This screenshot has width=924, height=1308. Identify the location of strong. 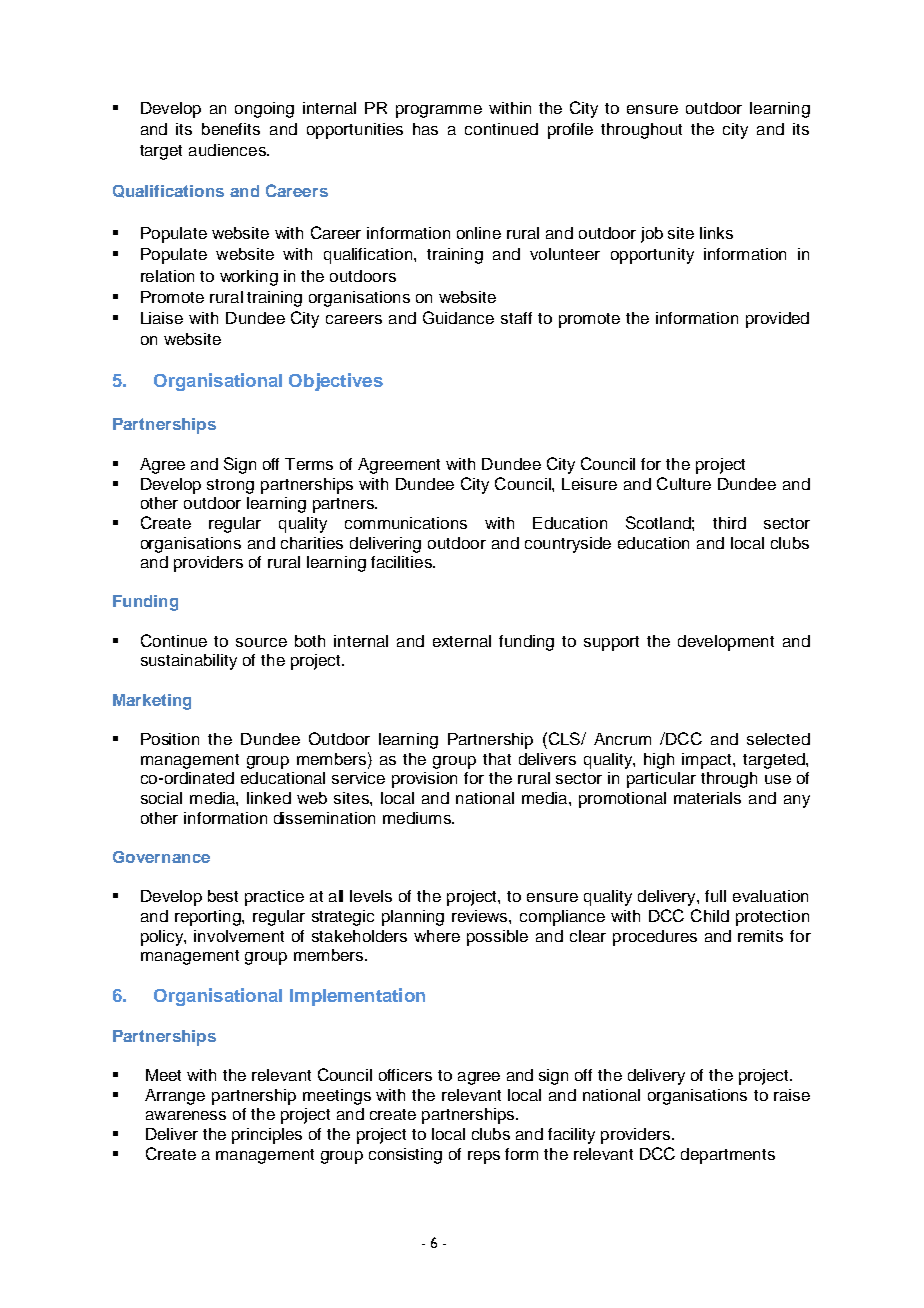
(230, 486).
